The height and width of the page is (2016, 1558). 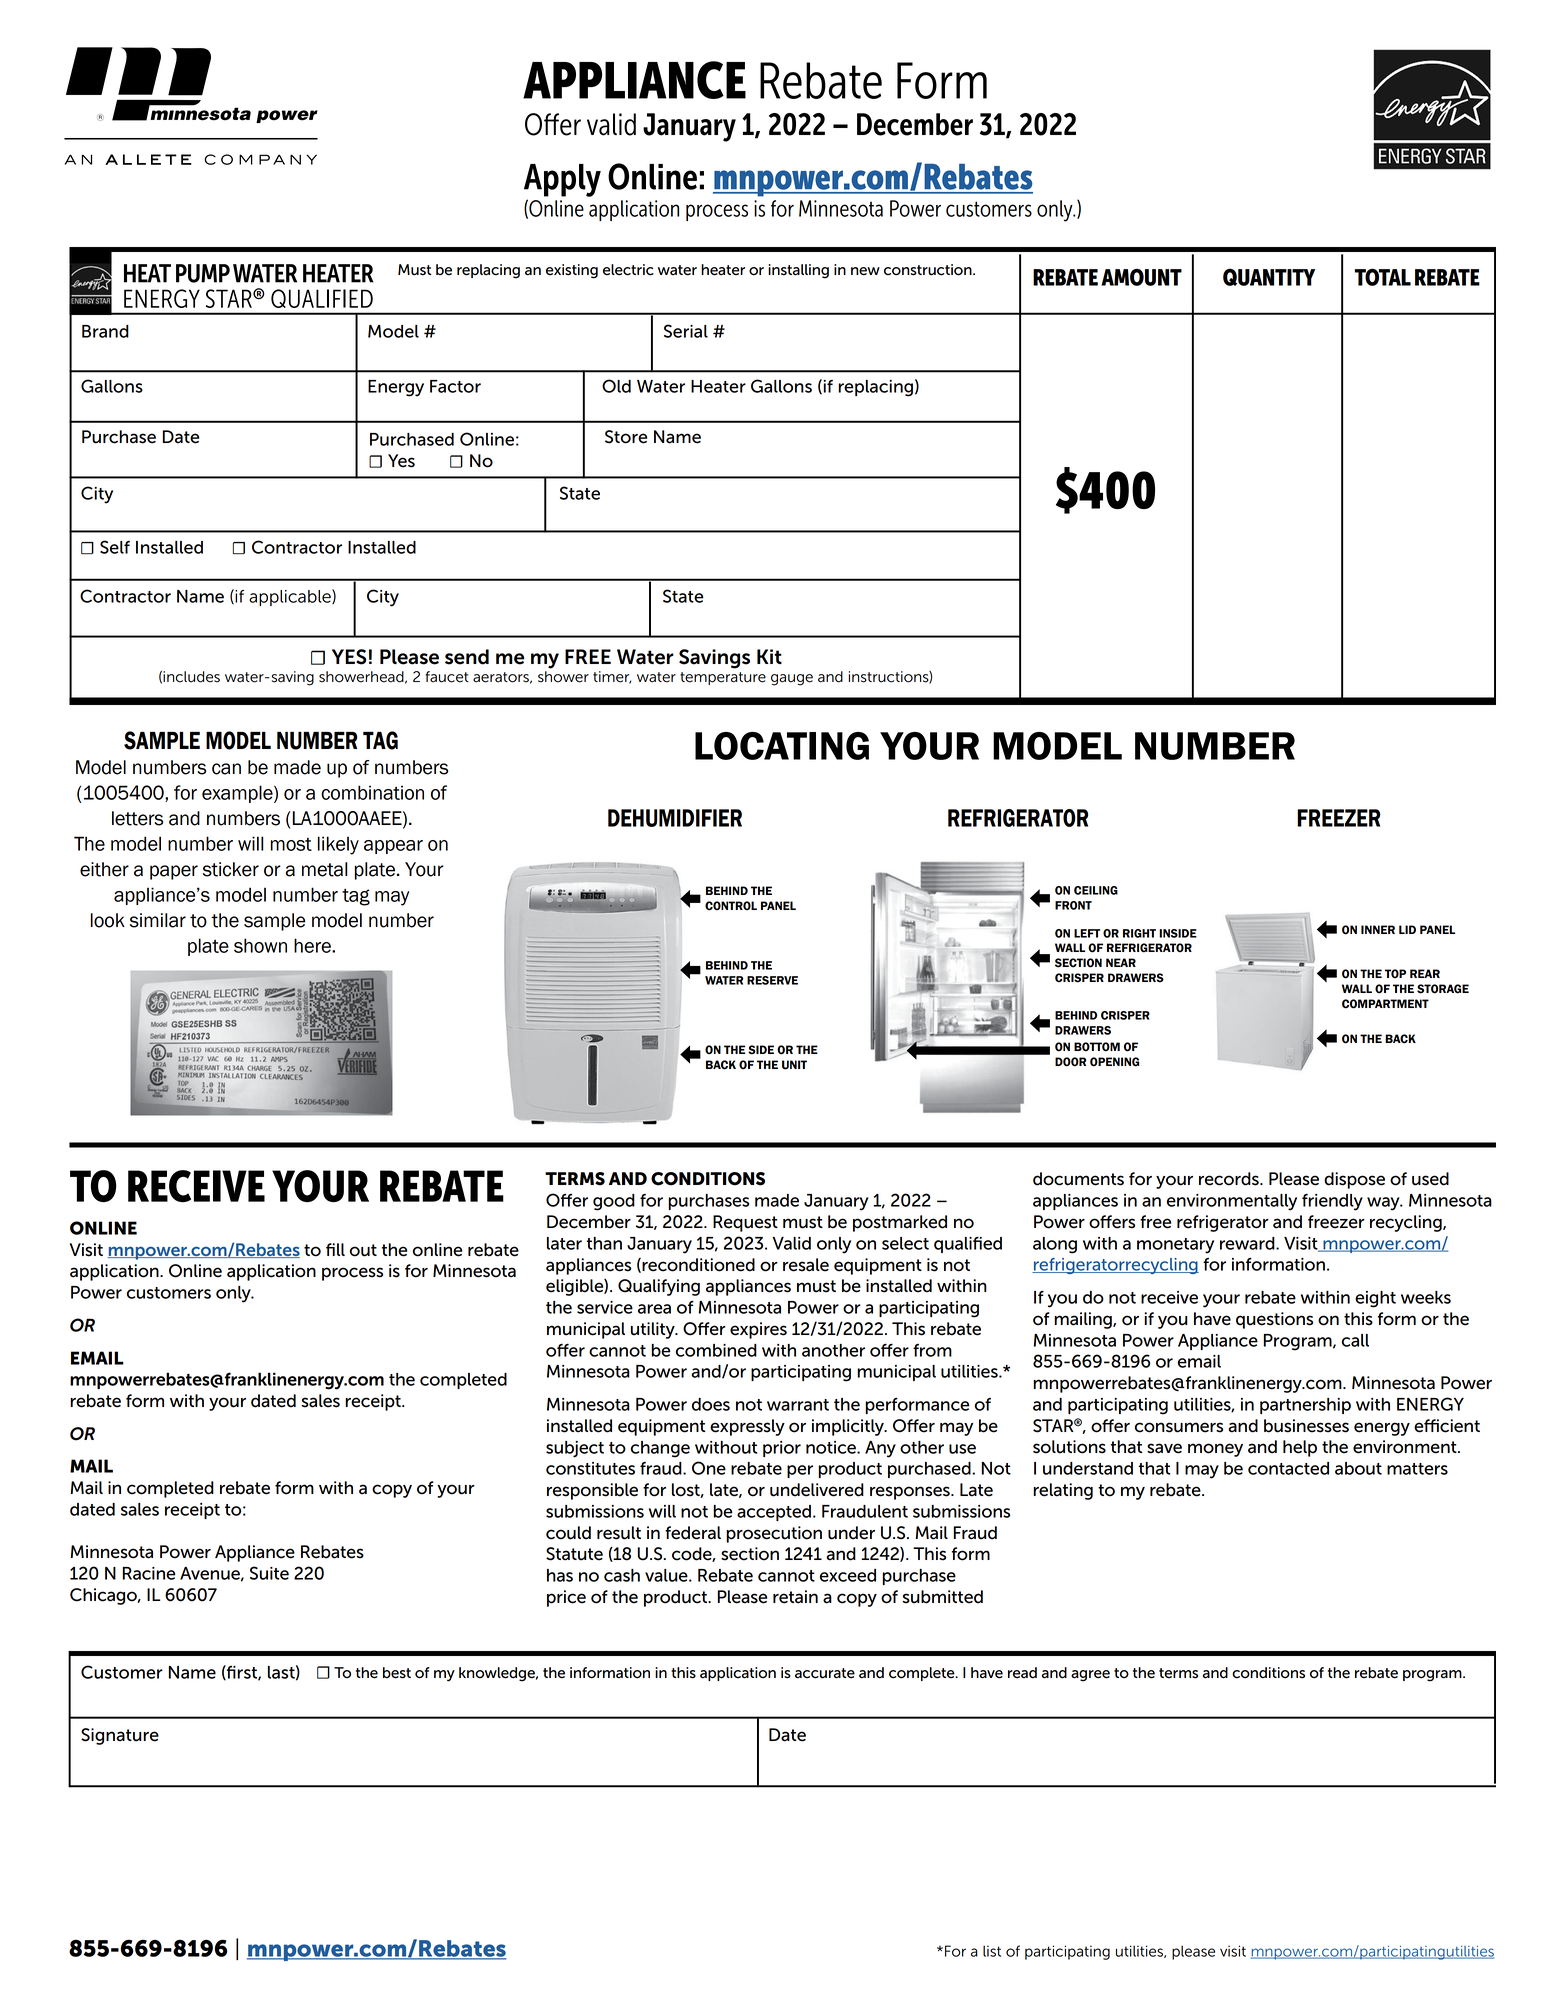 What do you see at coordinates (1063, 1491) in the page?
I see `relating` at bounding box center [1063, 1491].
